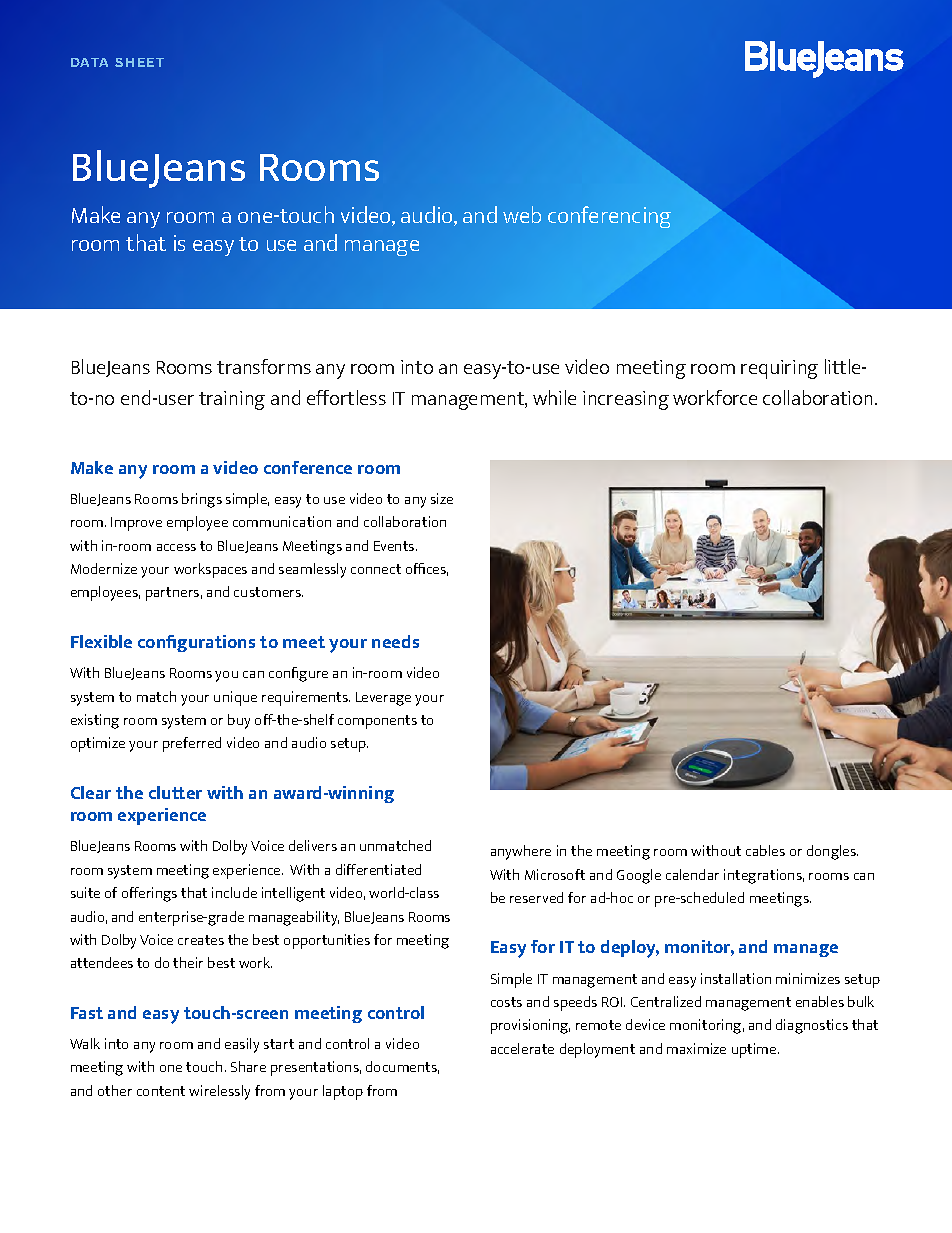 This screenshot has height=1233, width=952. What do you see at coordinates (765, 850) in the screenshot?
I see `cables` at bounding box center [765, 850].
